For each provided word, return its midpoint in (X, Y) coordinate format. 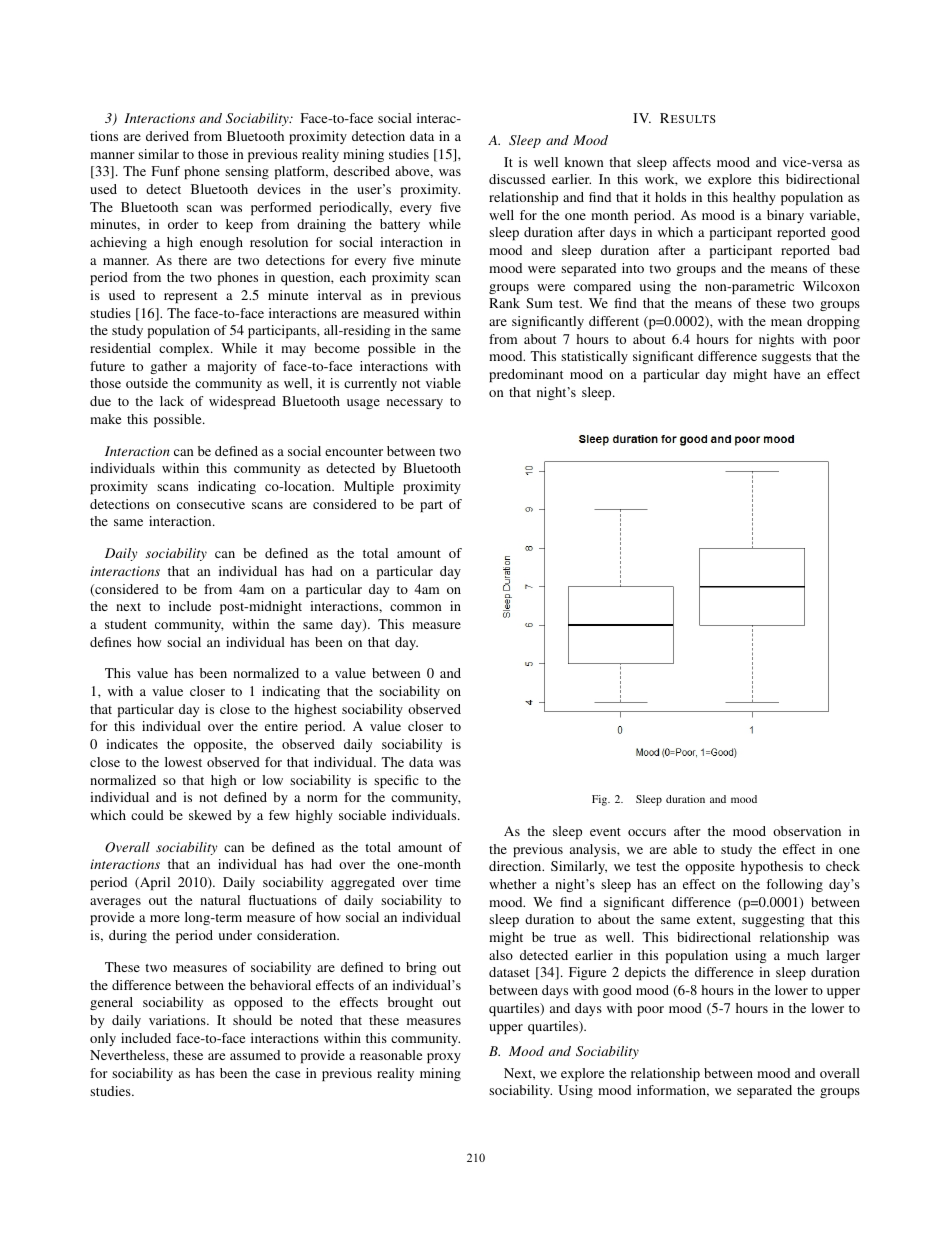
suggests (786, 358)
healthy (754, 198)
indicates (132, 744)
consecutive (211, 504)
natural (220, 900)
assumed (255, 1055)
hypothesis (772, 867)
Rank (504, 303)
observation (807, 831)
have (787, 374)
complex (185, 349)
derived (167, 136)
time (448, 882)
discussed (517, 179)
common (416, 607)
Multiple (369, 487)
